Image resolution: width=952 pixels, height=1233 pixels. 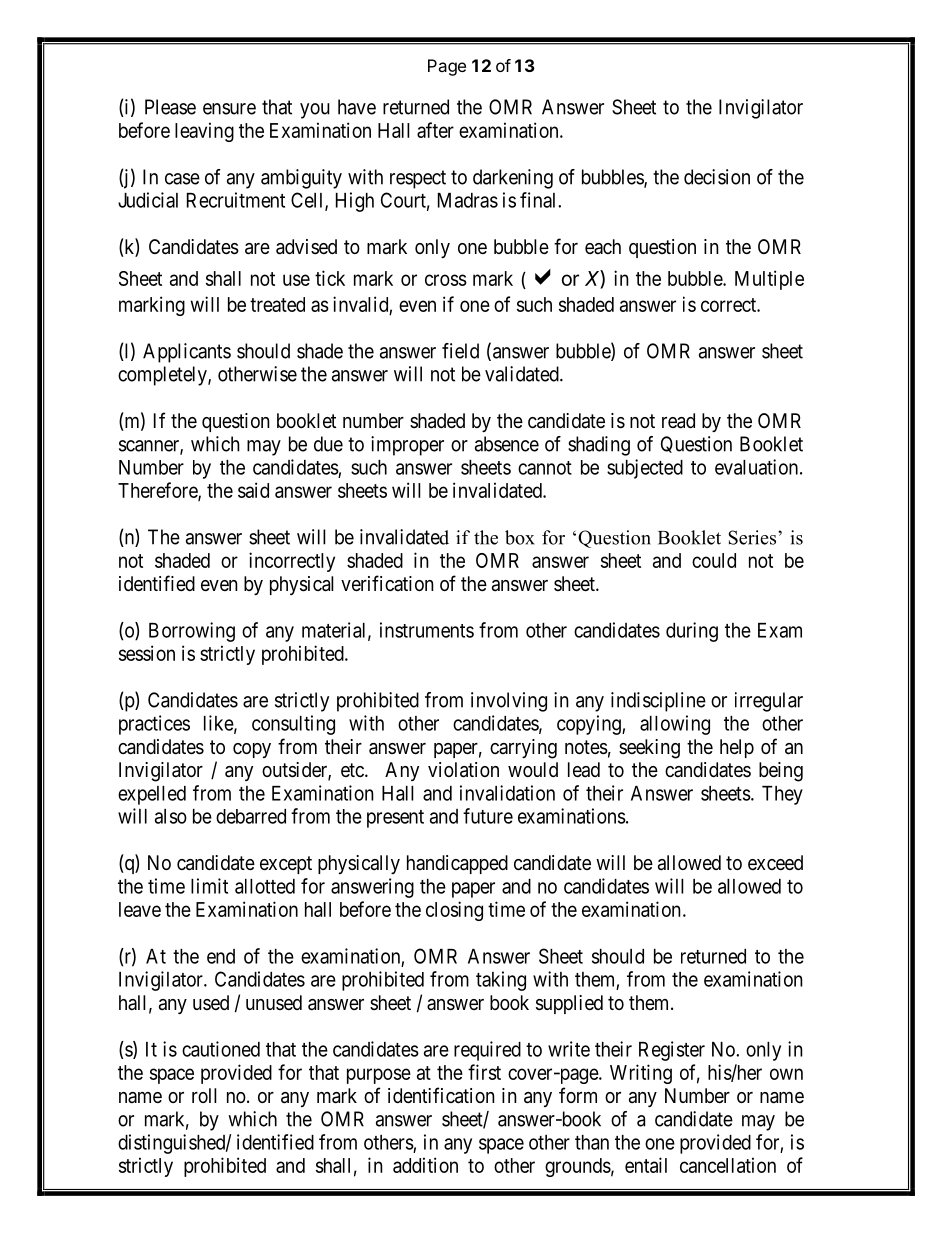 I want to click on roll, so click(x=204, y=1095).
